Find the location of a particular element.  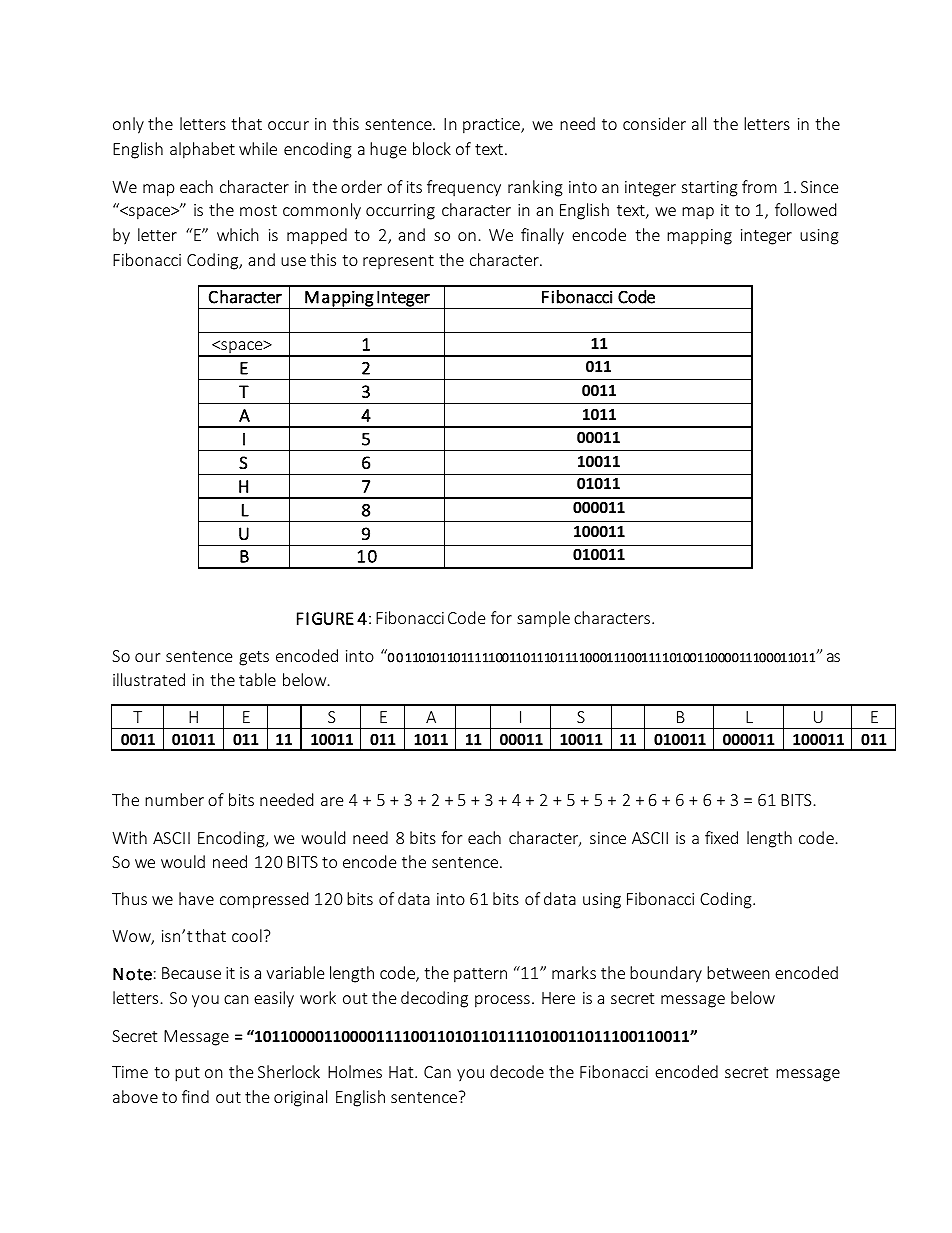

put is located at coordinates (187, 1074).
